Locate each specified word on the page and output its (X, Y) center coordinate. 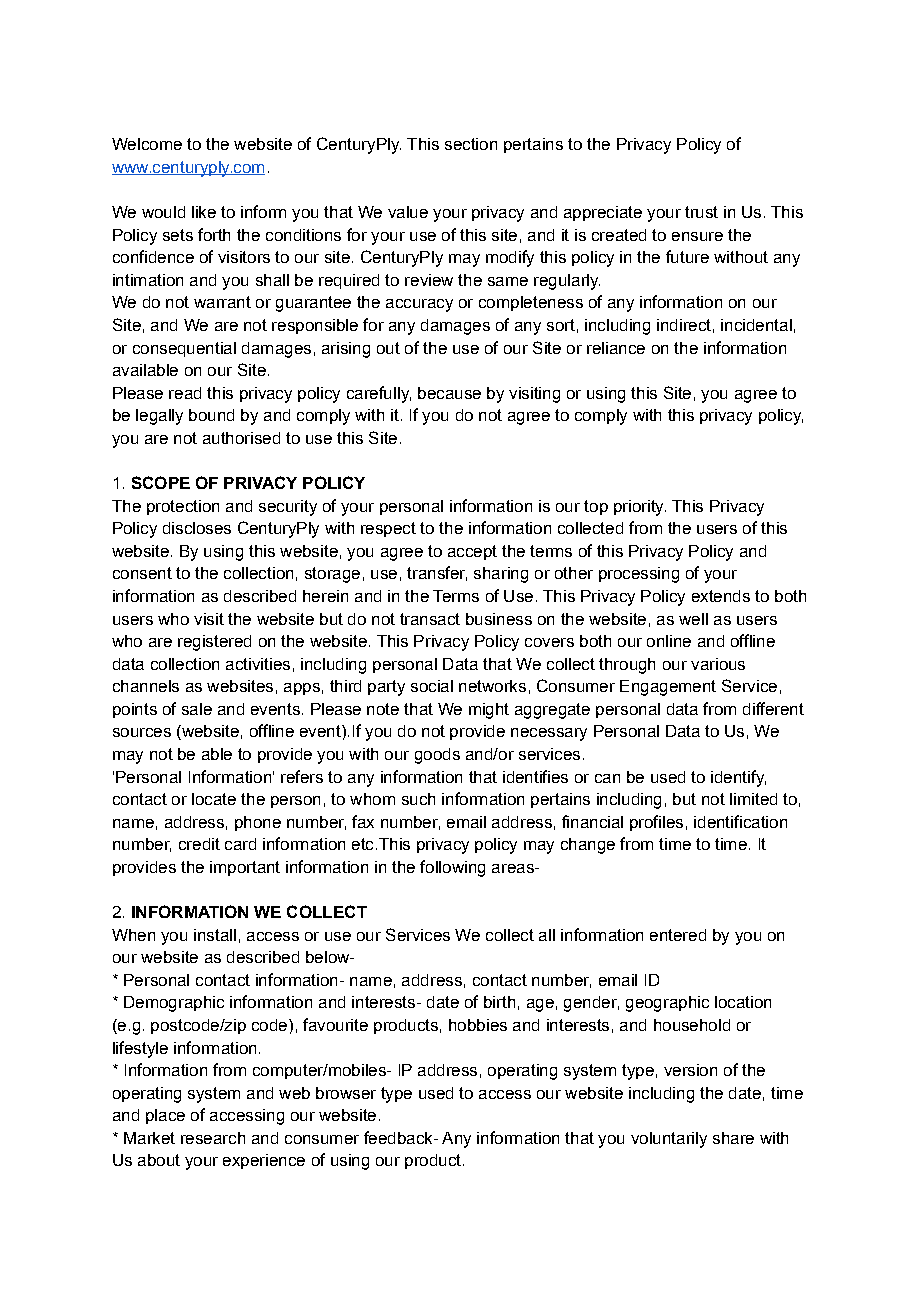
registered (214, 643)
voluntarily (669, 1140)
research (213, 1138)
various (718, 664)
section (471, 144)
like (204, 212)
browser (346, 1093)
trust (701, 212)
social (432, 686)
